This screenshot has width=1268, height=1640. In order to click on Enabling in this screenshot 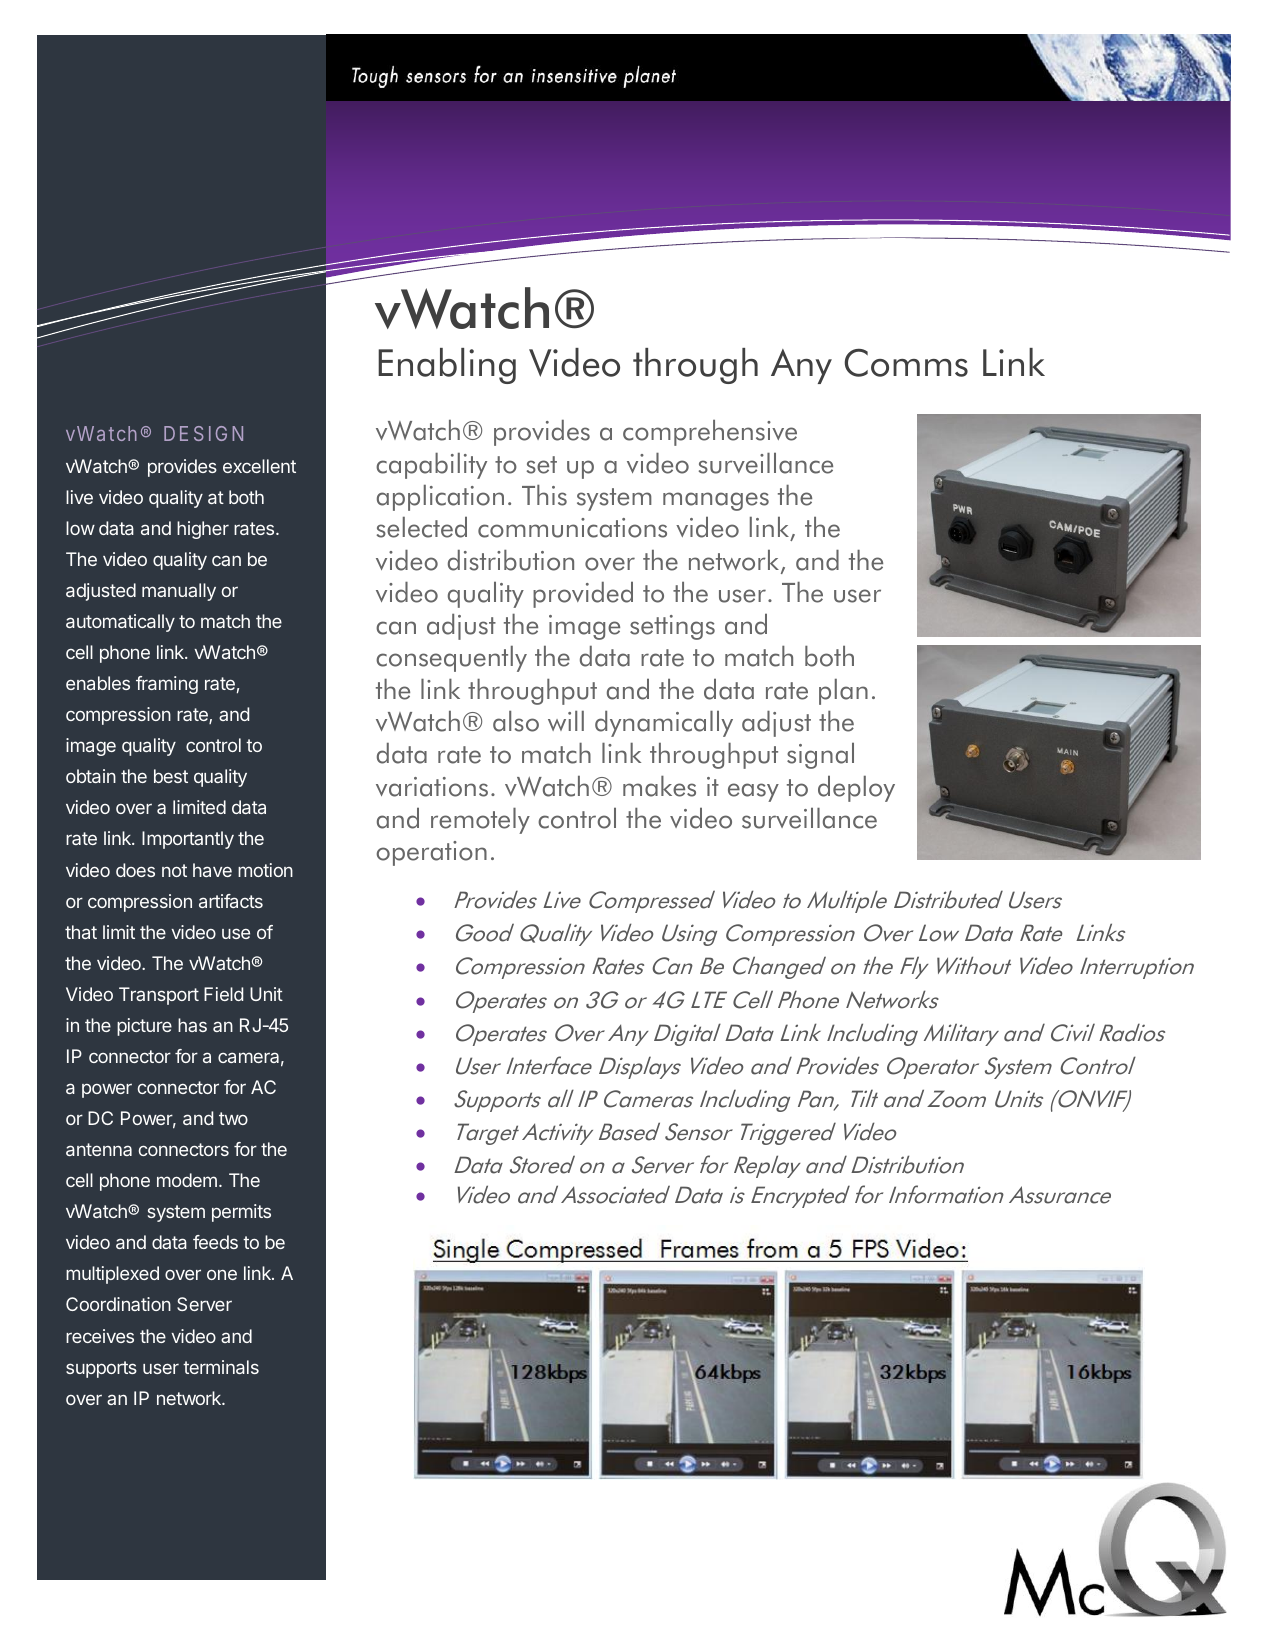, I will do `click(447, 366)`.
